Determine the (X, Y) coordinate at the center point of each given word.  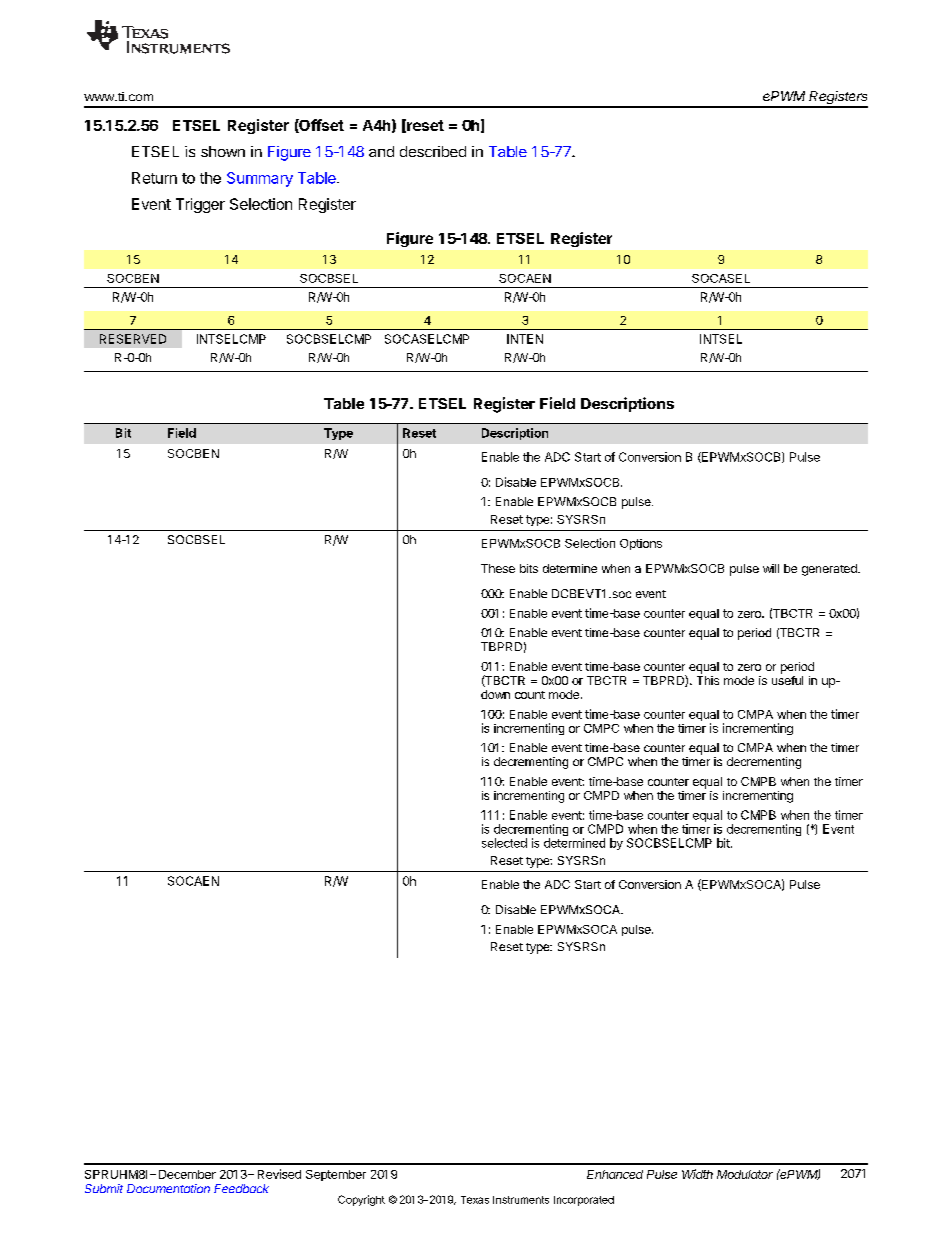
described (433, 151)
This (708, 680)
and (381, 151)
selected (504, 843)
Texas (475, 1200)
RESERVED (133, 339)
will (771, 568)
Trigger (200, 205)
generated (830, 570)
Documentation (168, 1188)
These (498, 568)
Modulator (745, 1174)
